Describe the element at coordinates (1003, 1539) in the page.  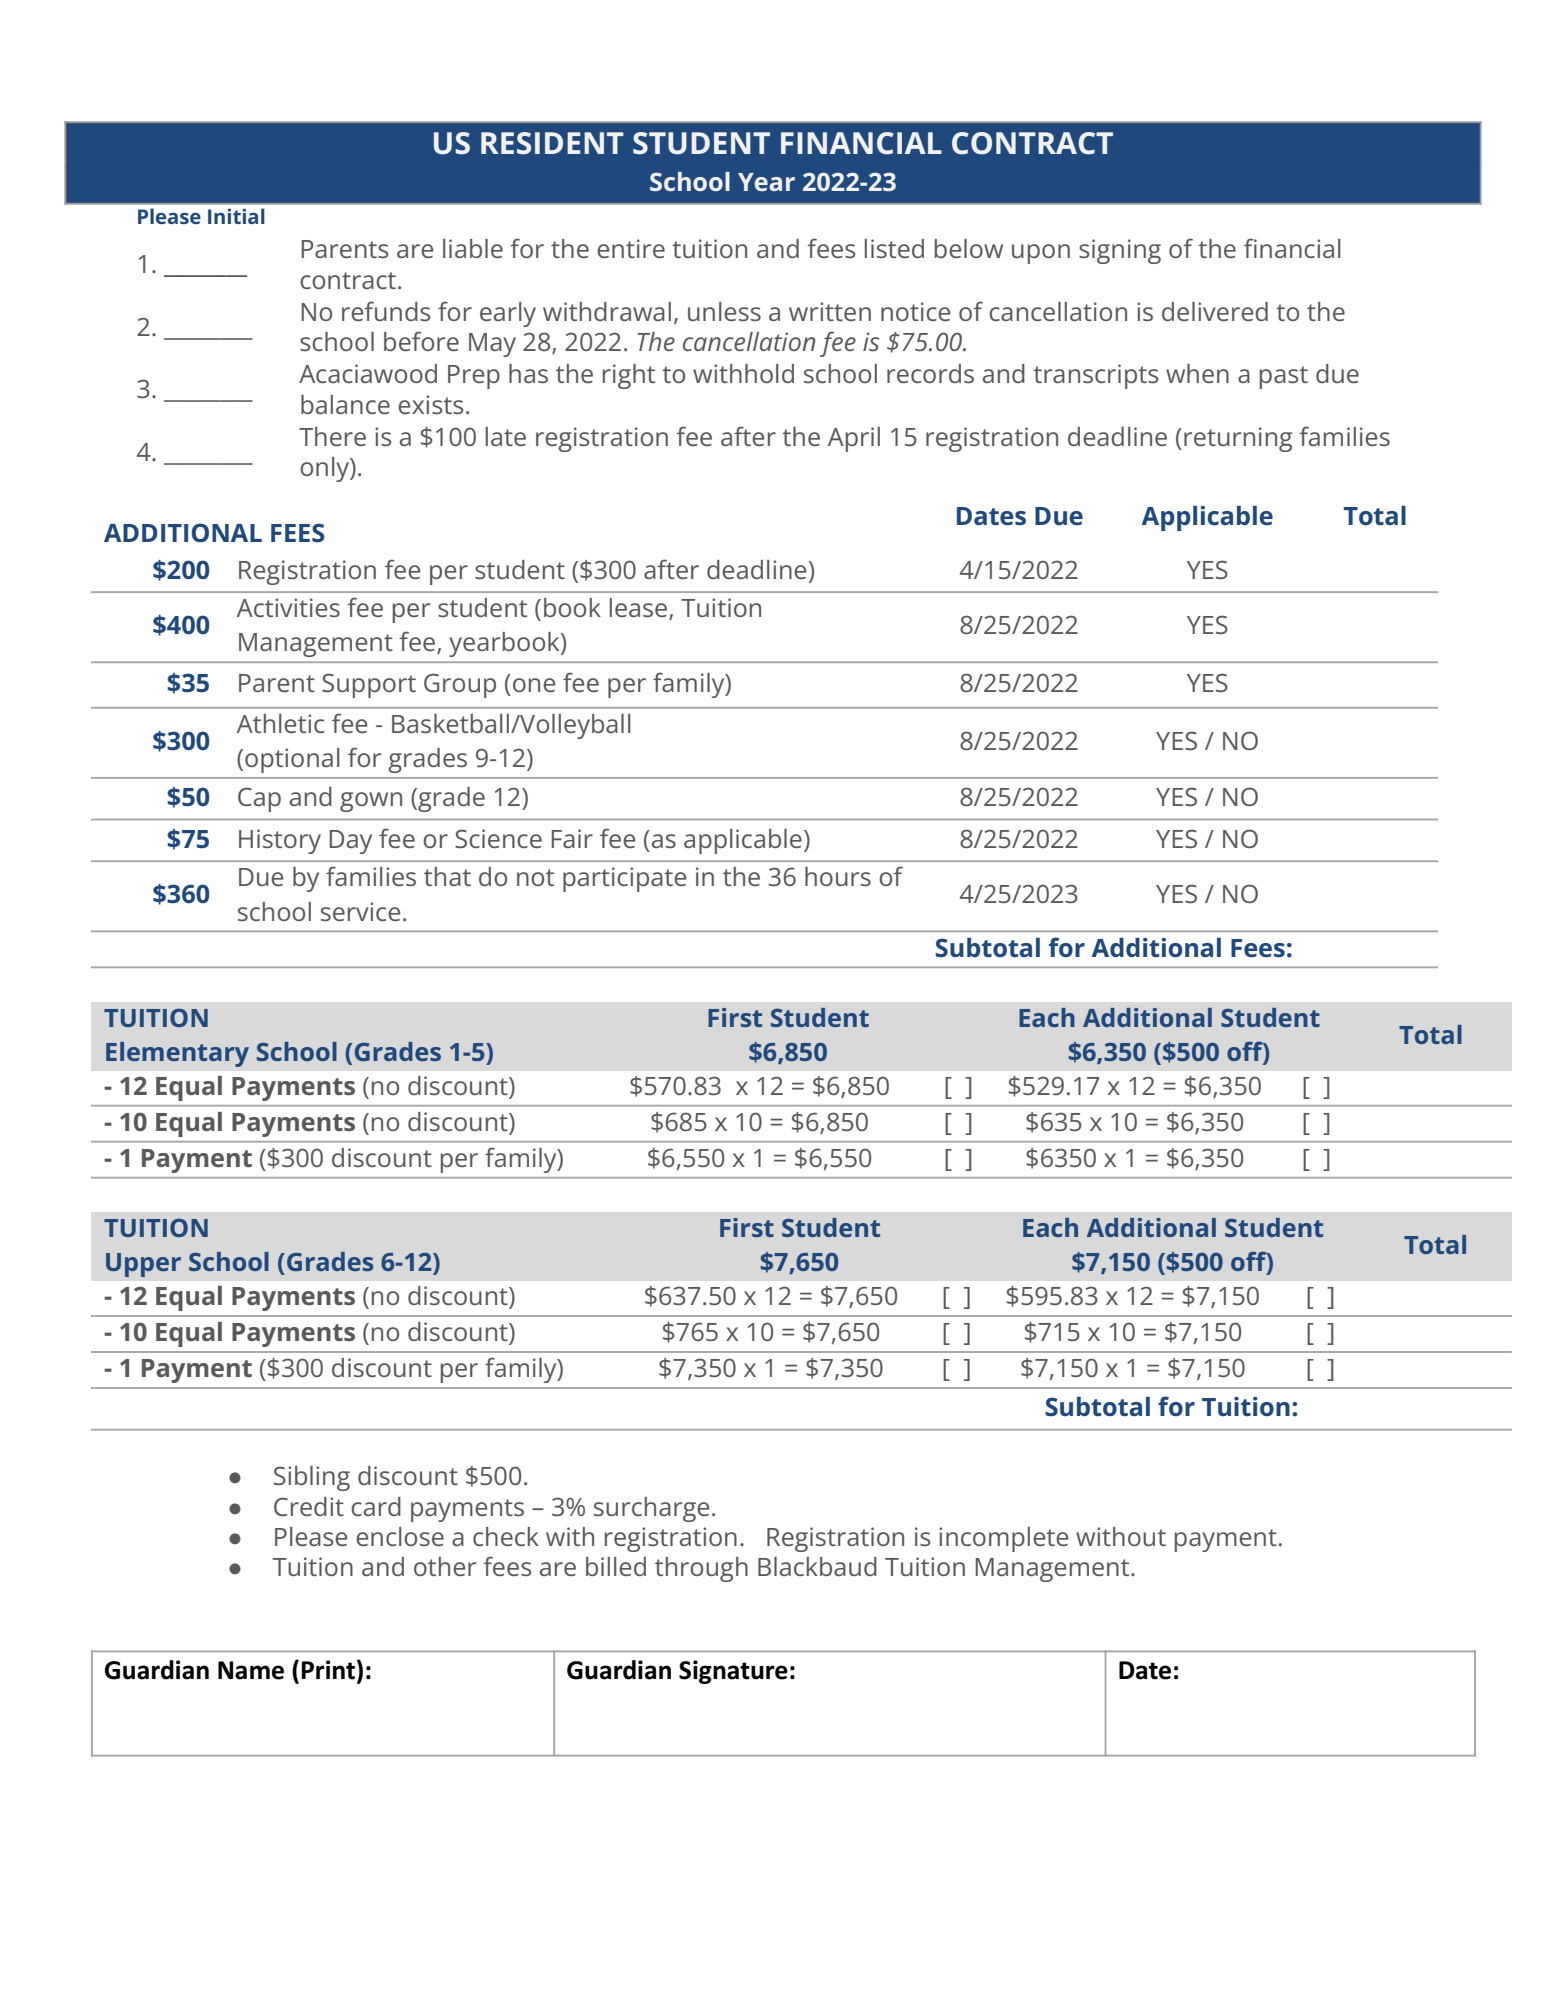
I see `incomplete` at that location.
